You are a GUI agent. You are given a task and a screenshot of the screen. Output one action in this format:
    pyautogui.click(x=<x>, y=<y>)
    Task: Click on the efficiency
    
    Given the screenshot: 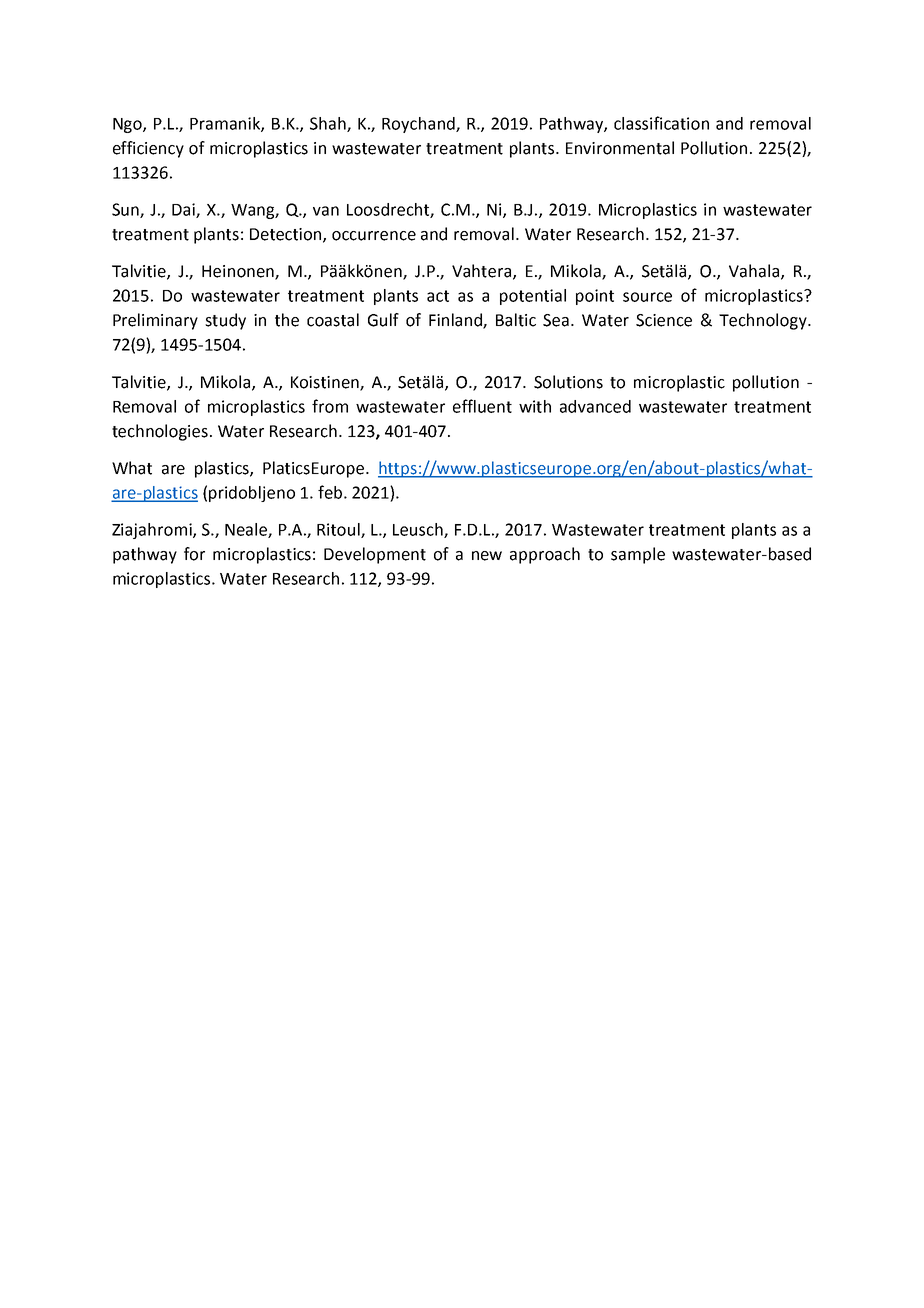 What is the action you would take?
    pyautogui.click(x=148, y=149)
